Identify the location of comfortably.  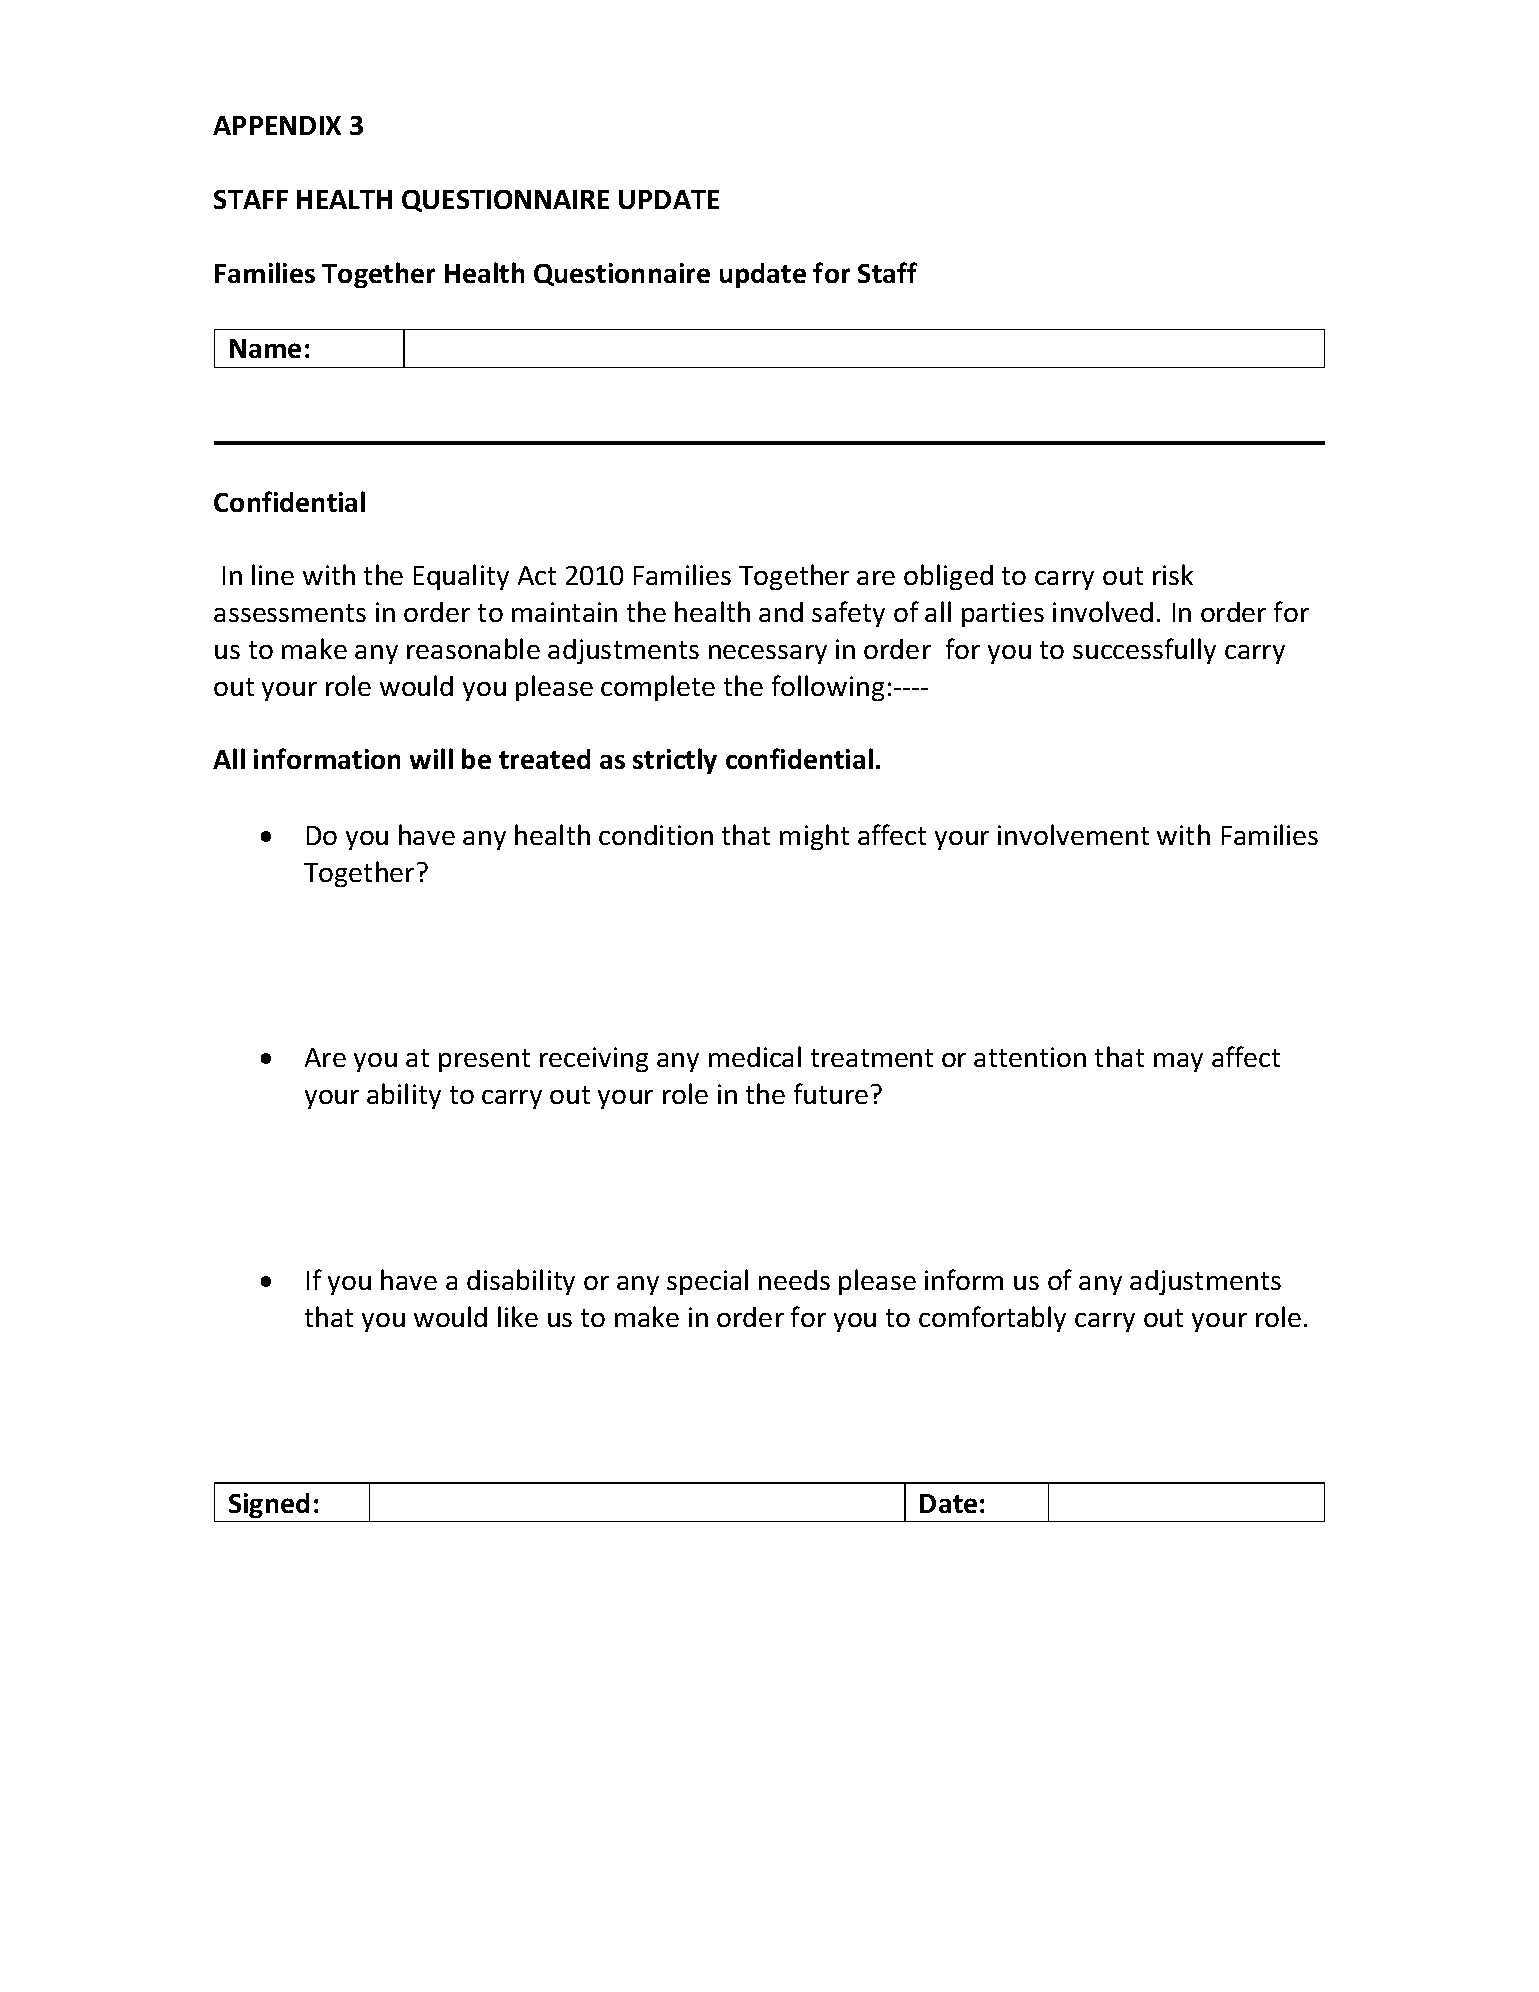
(992, 1319).
